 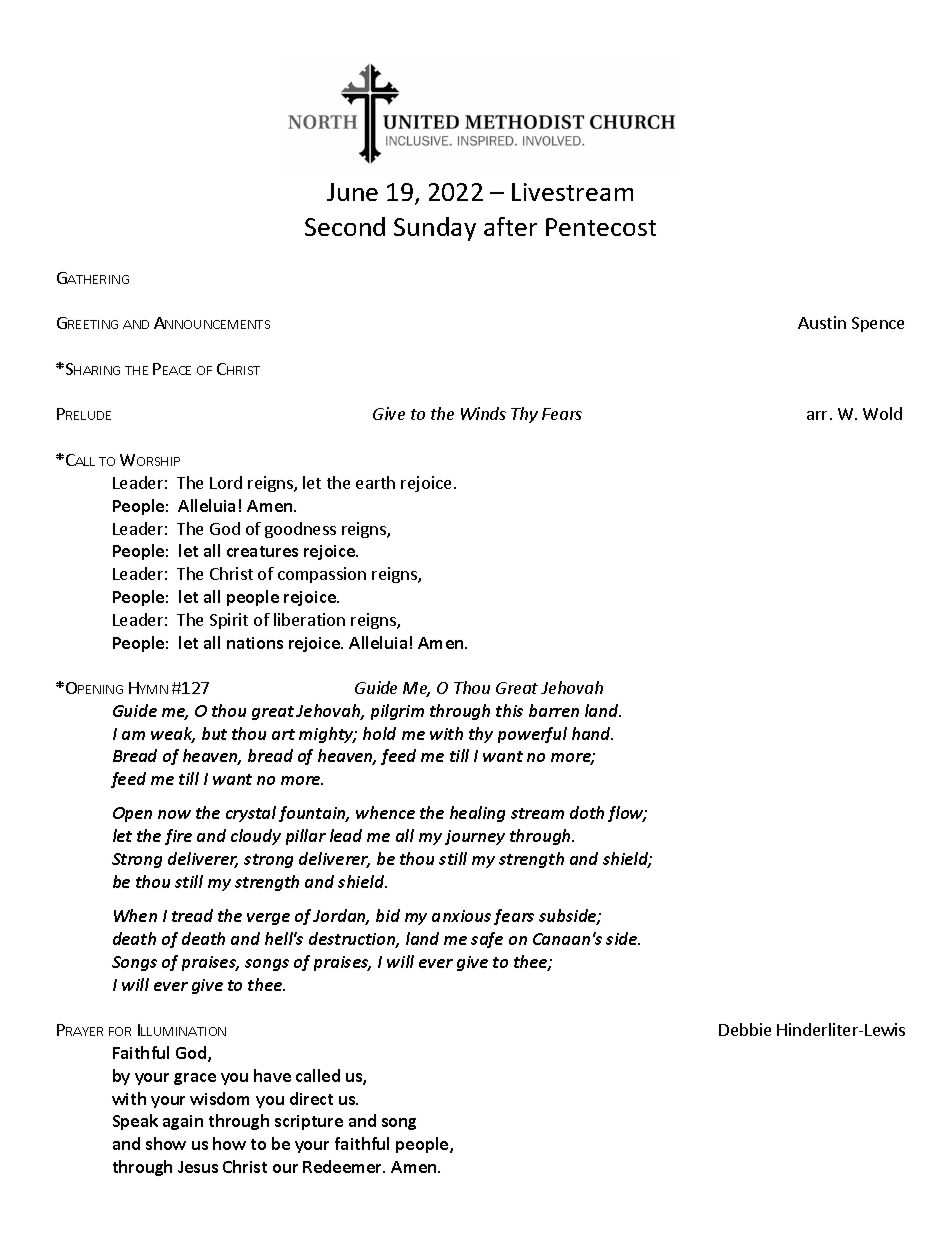 I want to click on nations, so click(x=255, y=643).
